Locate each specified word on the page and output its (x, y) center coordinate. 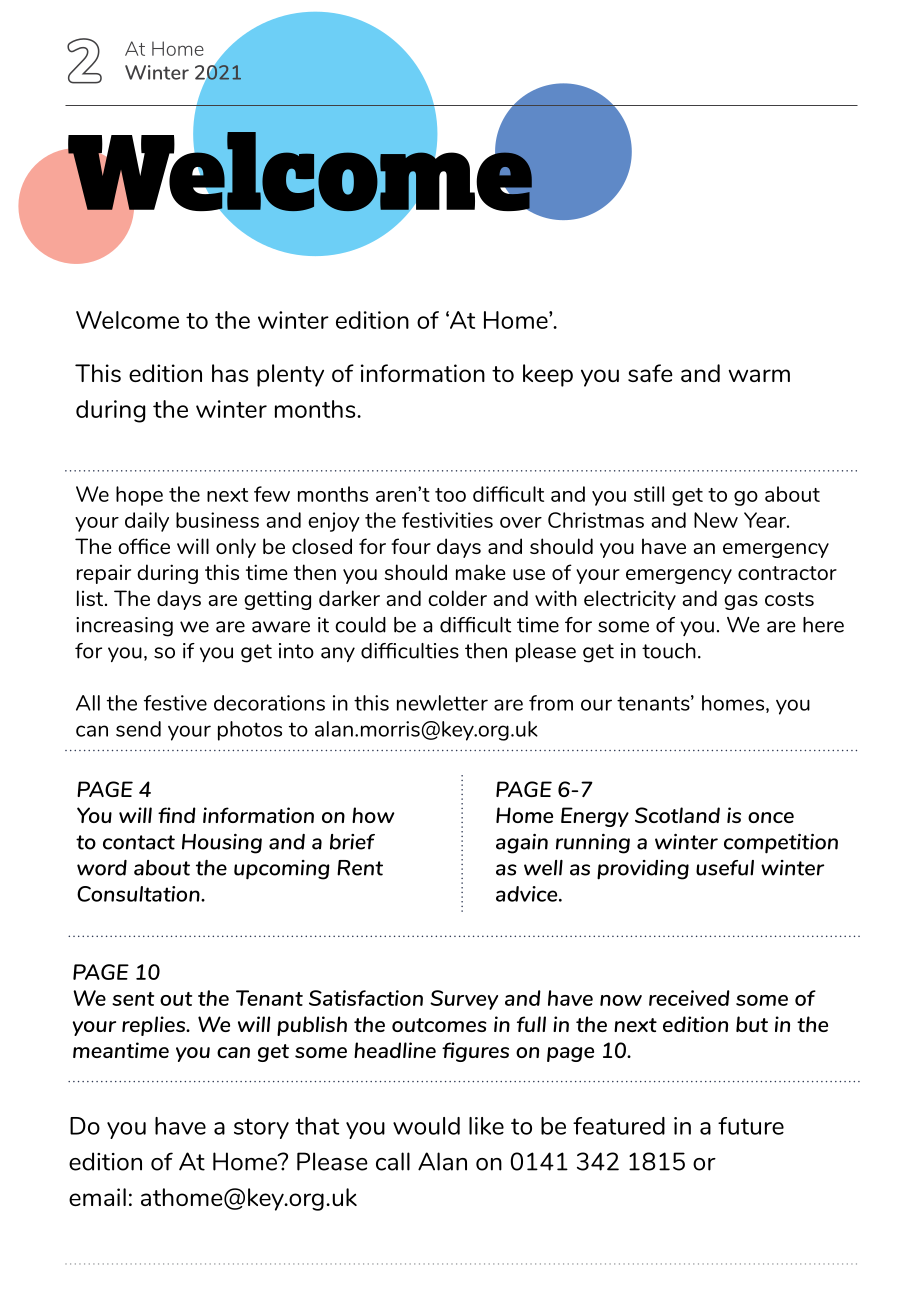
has (230, 373)
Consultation (139, 894)
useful (725, 868)
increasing (124, 627)
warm (759, 375)
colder (457, 598)
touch (669, 651)
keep (548, 375)
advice (528, 894)
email (97, 1197)
